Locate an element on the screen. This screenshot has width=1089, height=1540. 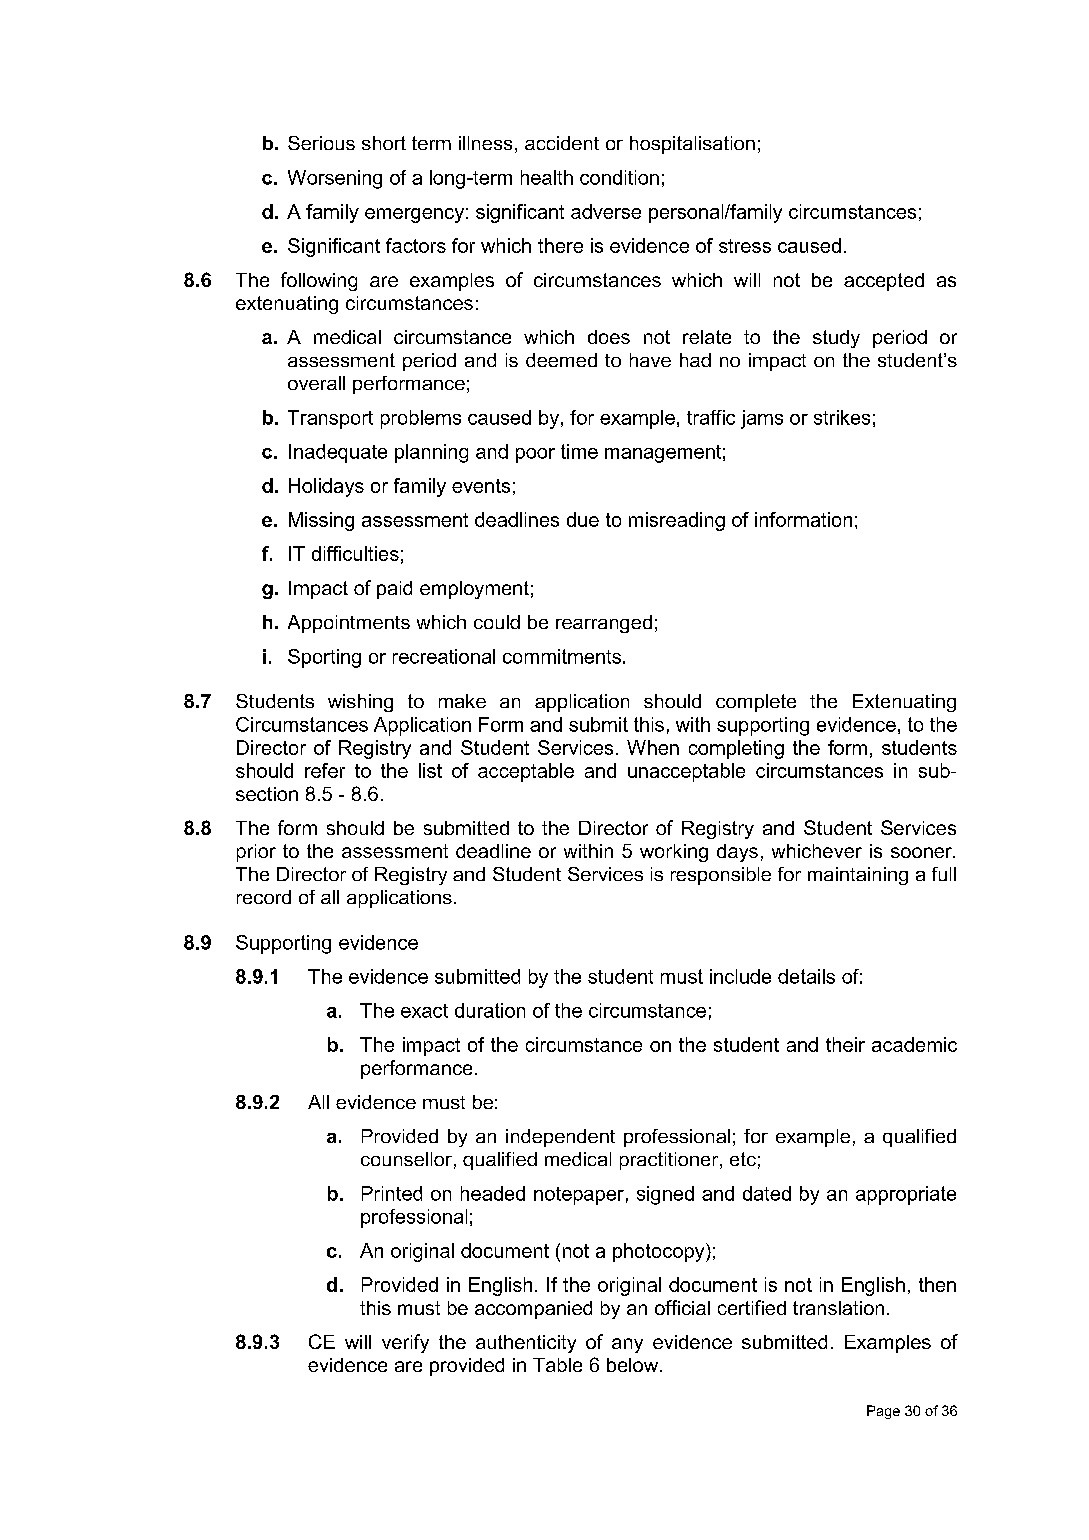
When is located at coordinates (653, 747).
